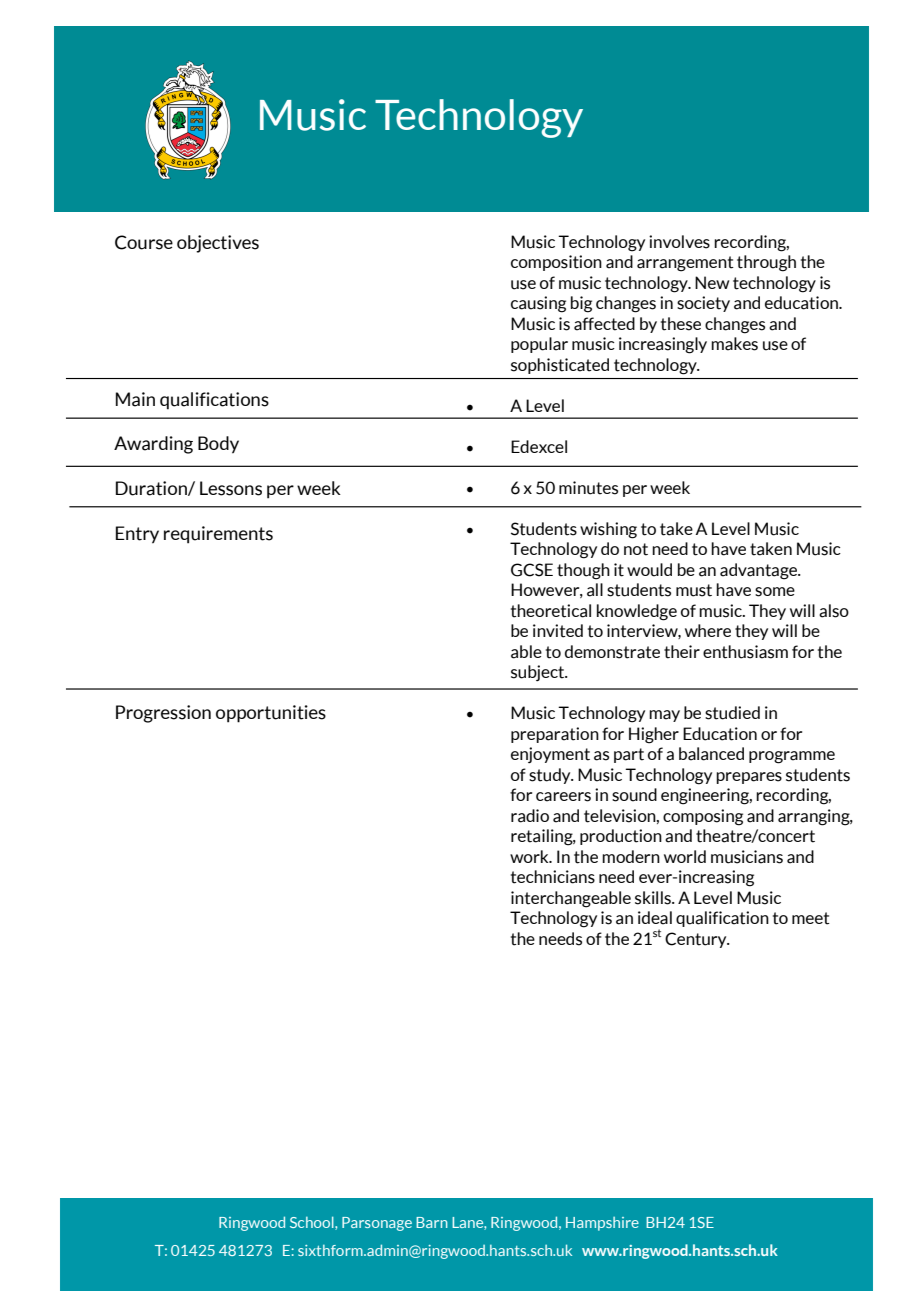  Describe the element at coordinates (766, 263) in the screenshot. I see `through` at that location.
